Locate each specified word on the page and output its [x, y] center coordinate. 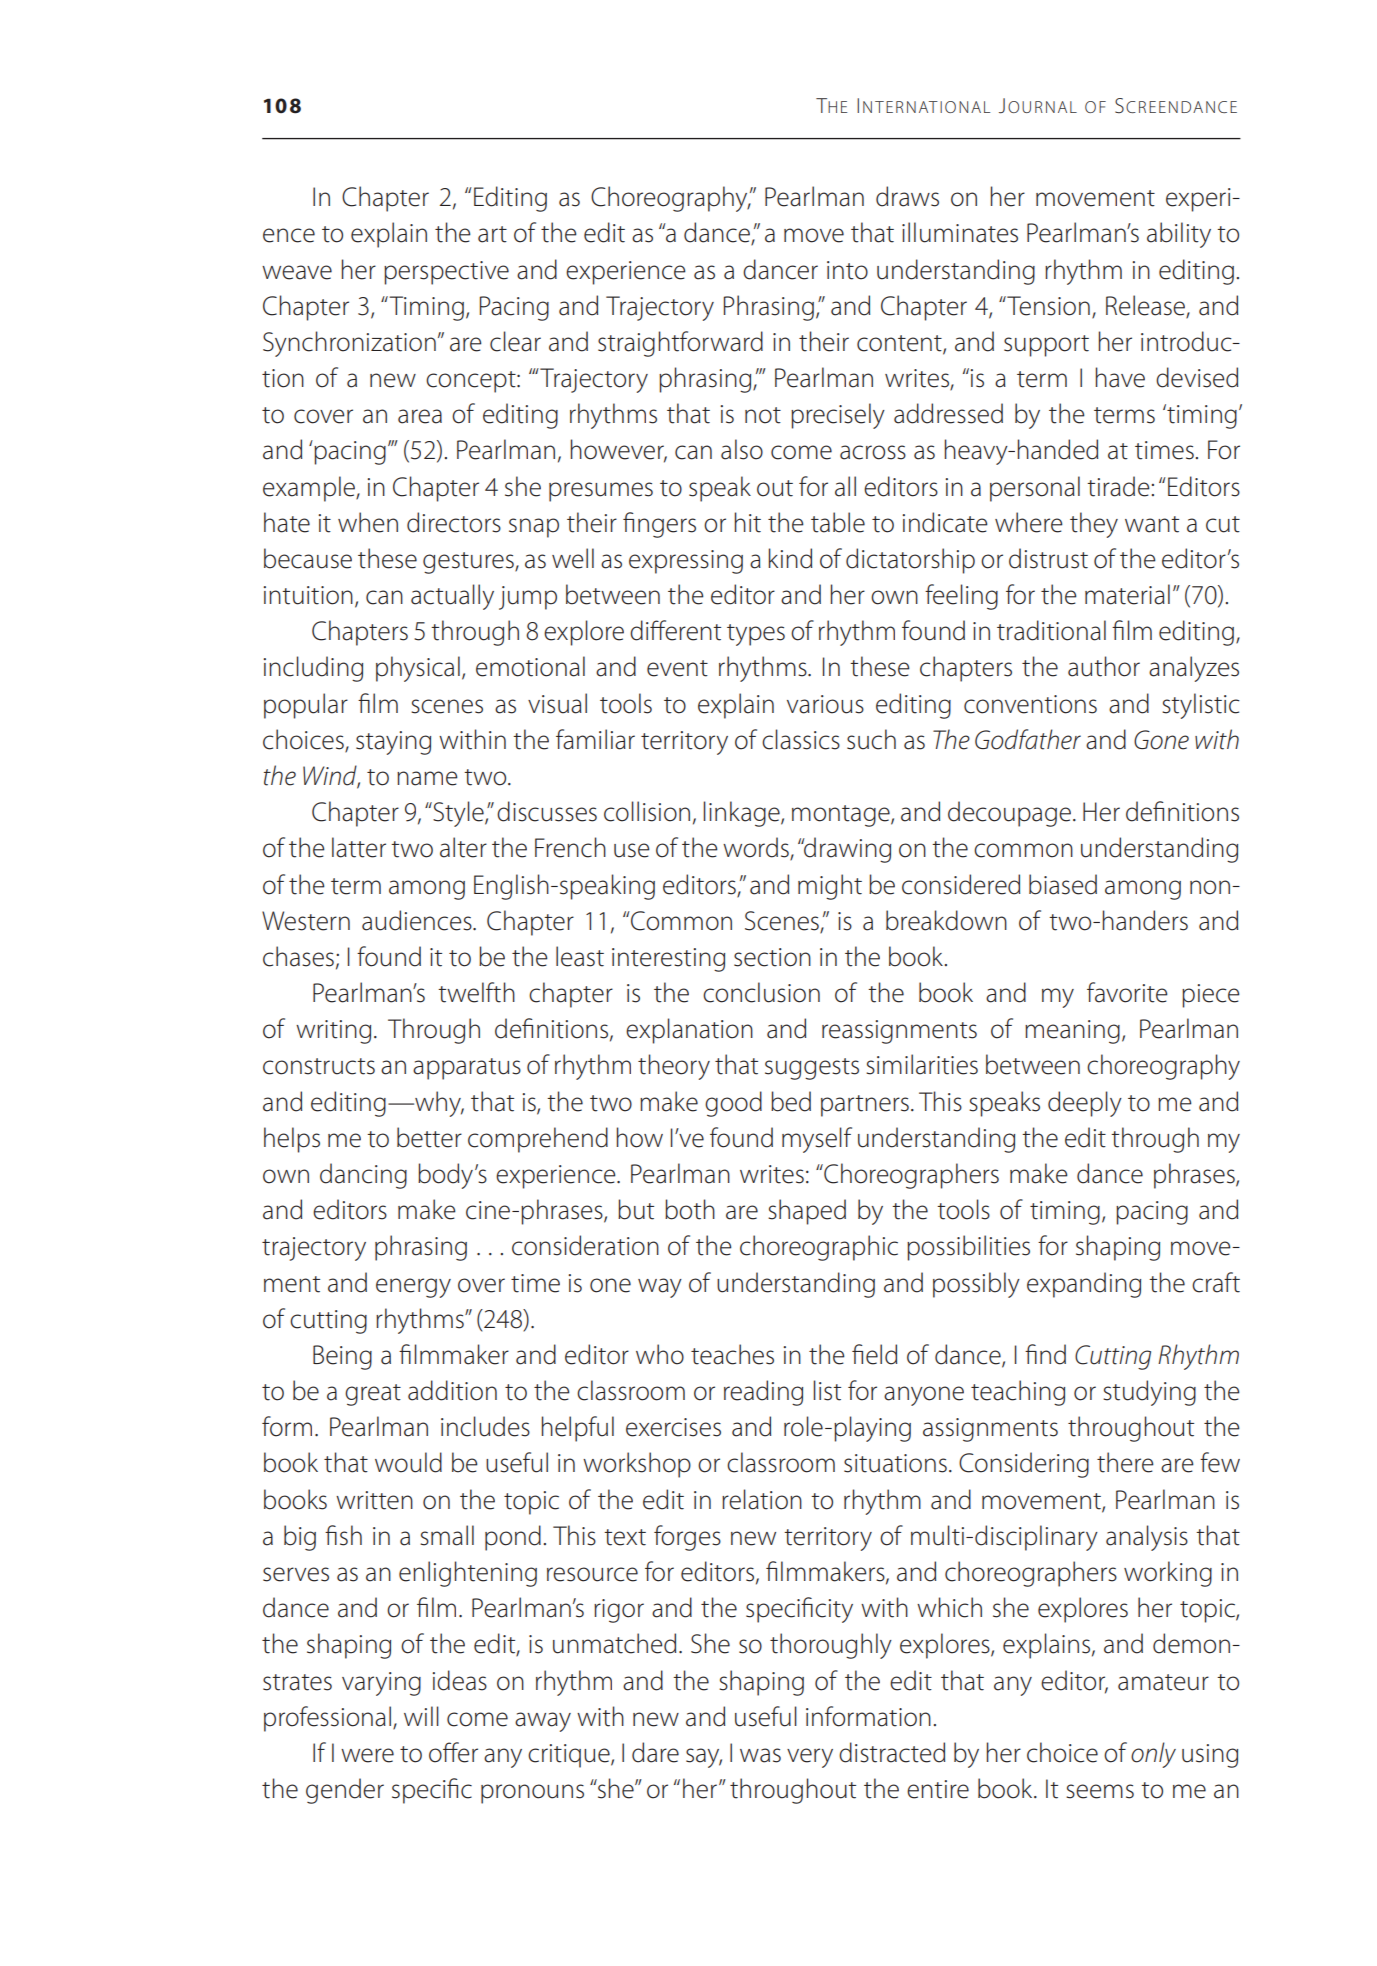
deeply [1085, 1104]
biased [1063, 884]
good [733, 1104]
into [847, 270]
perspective [446, 273]
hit [747, 522]
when [368, 522]
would [408, 1462]
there [1125, 1462]
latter [359, 847]
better [429, 1137]
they [1094, 525]
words [757, 848]
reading [763, 1393]
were [367, 1755]
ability [1179, 235]
